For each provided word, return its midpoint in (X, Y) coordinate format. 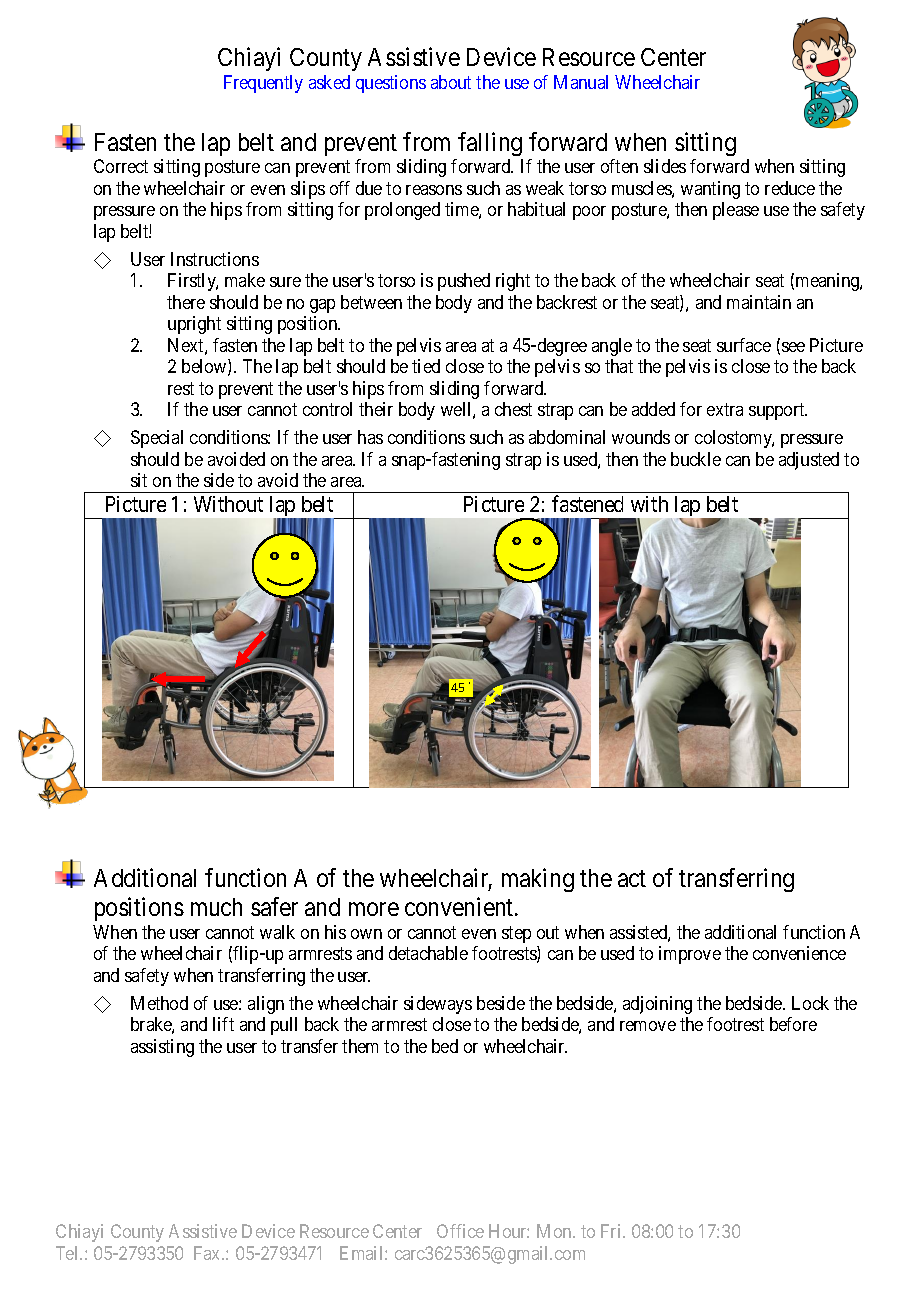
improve (690, 955)
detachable (428, 953)
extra (725, 409)
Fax (208, 1253)
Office (460, 1231)
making (538, 880)
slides (665, 166)
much (216, 907)
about (451, 82)
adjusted (809, 461)
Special (157, 439)
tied (426, 366)
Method (159, 1003)
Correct (121, 166)
